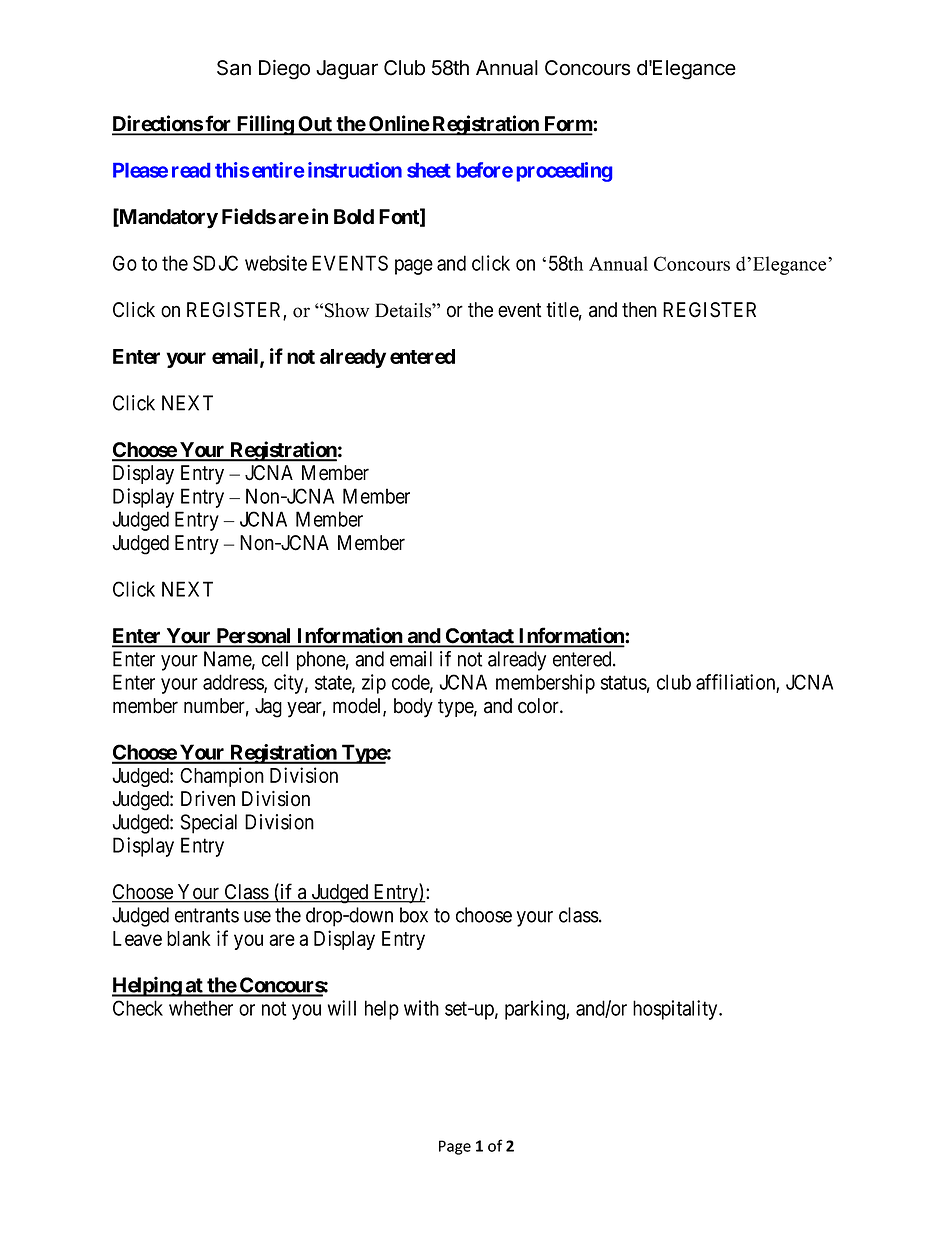 The height and width of the image is (1233, 952). I want to click on proceeding, so click(564, 172).
